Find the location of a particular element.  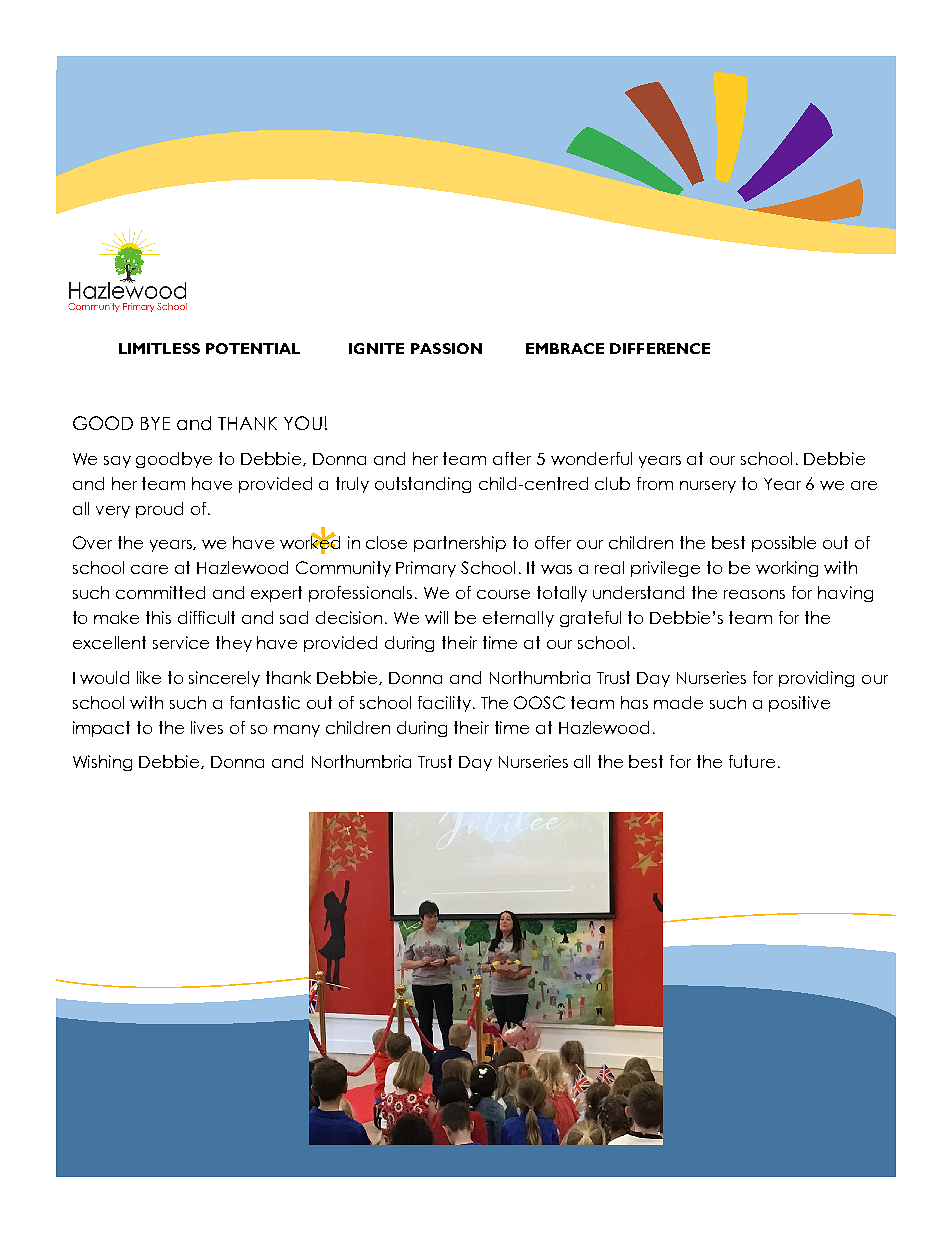

service is located at coordinates (181, 642).
